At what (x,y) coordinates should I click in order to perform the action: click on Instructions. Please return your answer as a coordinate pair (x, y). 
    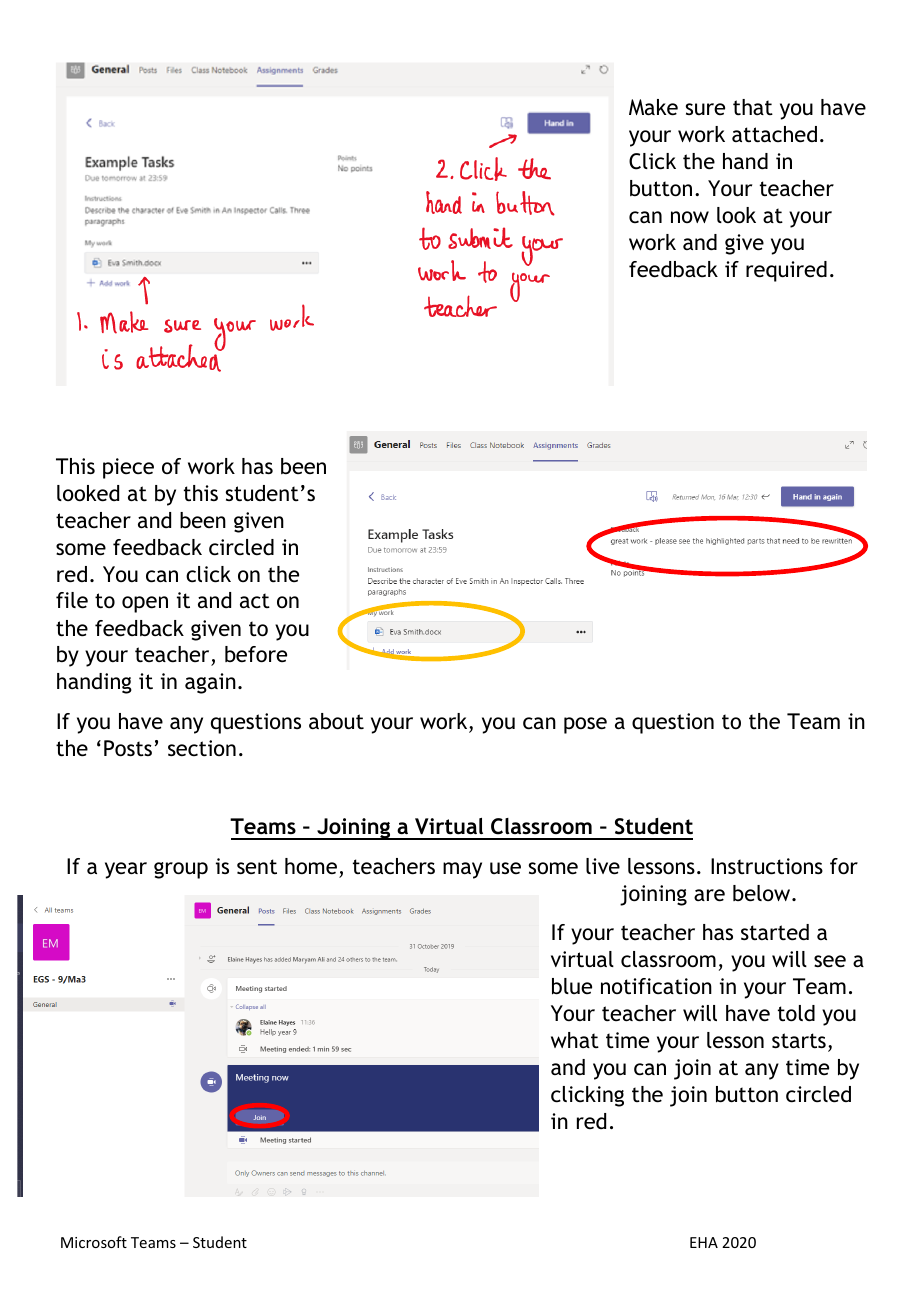
    Looking at the image, I should click on (767, 866).
